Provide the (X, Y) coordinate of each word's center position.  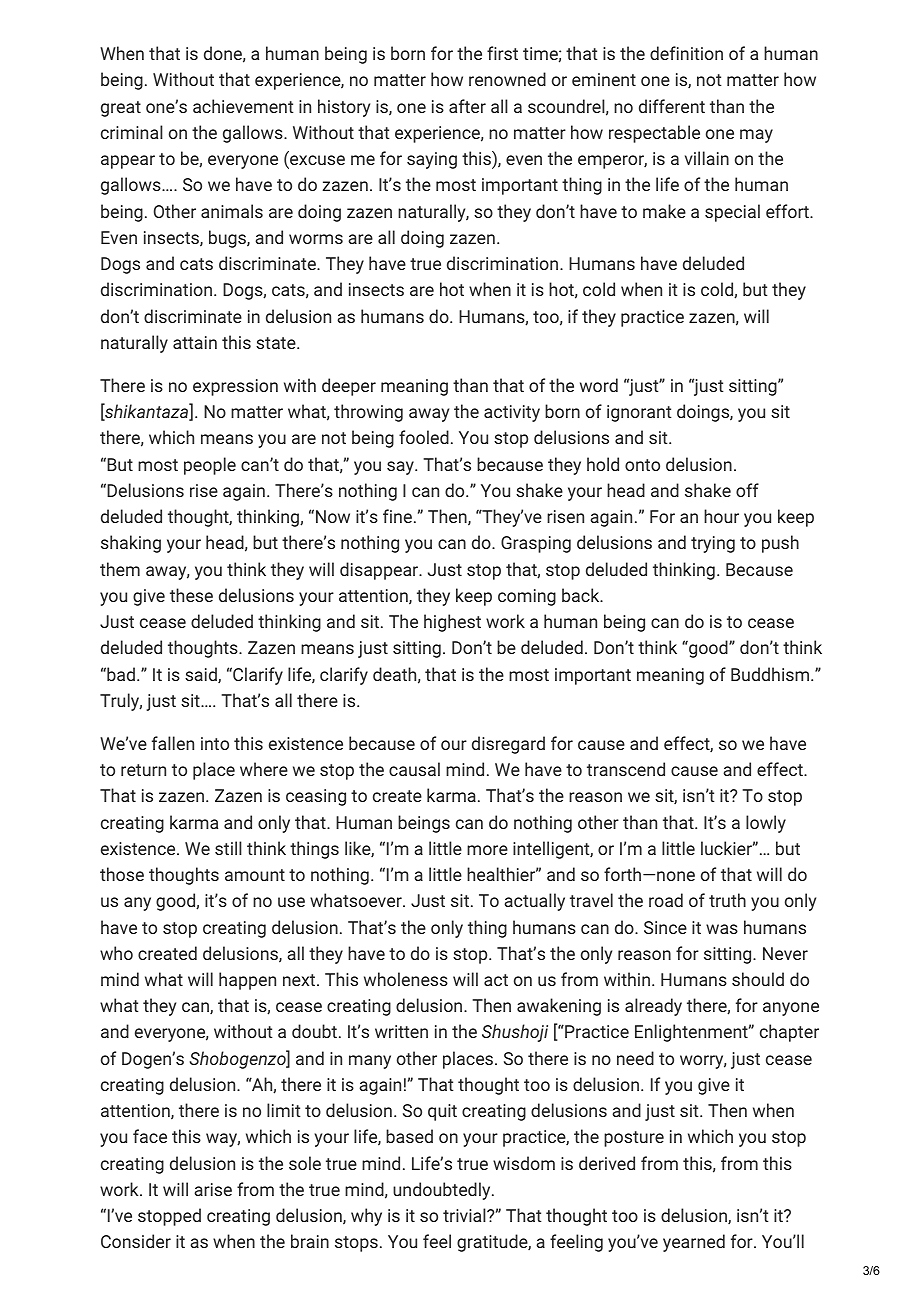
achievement (243, 106)
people (210, 466)
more (487, 850)
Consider (136, 1241)
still (228, 848)
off (747, 490)
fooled (424, 437)
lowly (766, 824)
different (672, 106)
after (467, 106)
